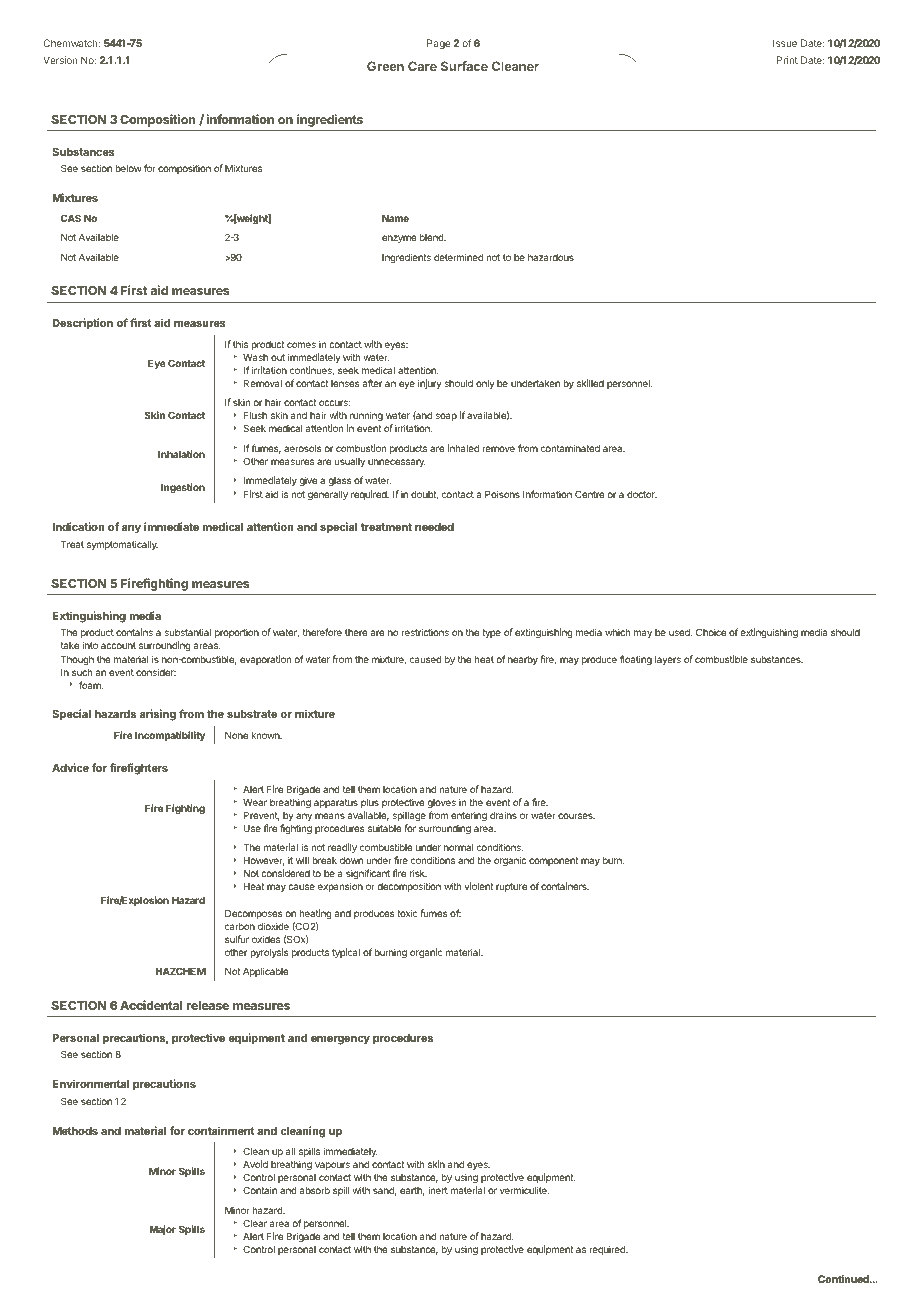  Describe the element at coordinates (438, 1190) in the screenshot. I see `inert` at that location.
